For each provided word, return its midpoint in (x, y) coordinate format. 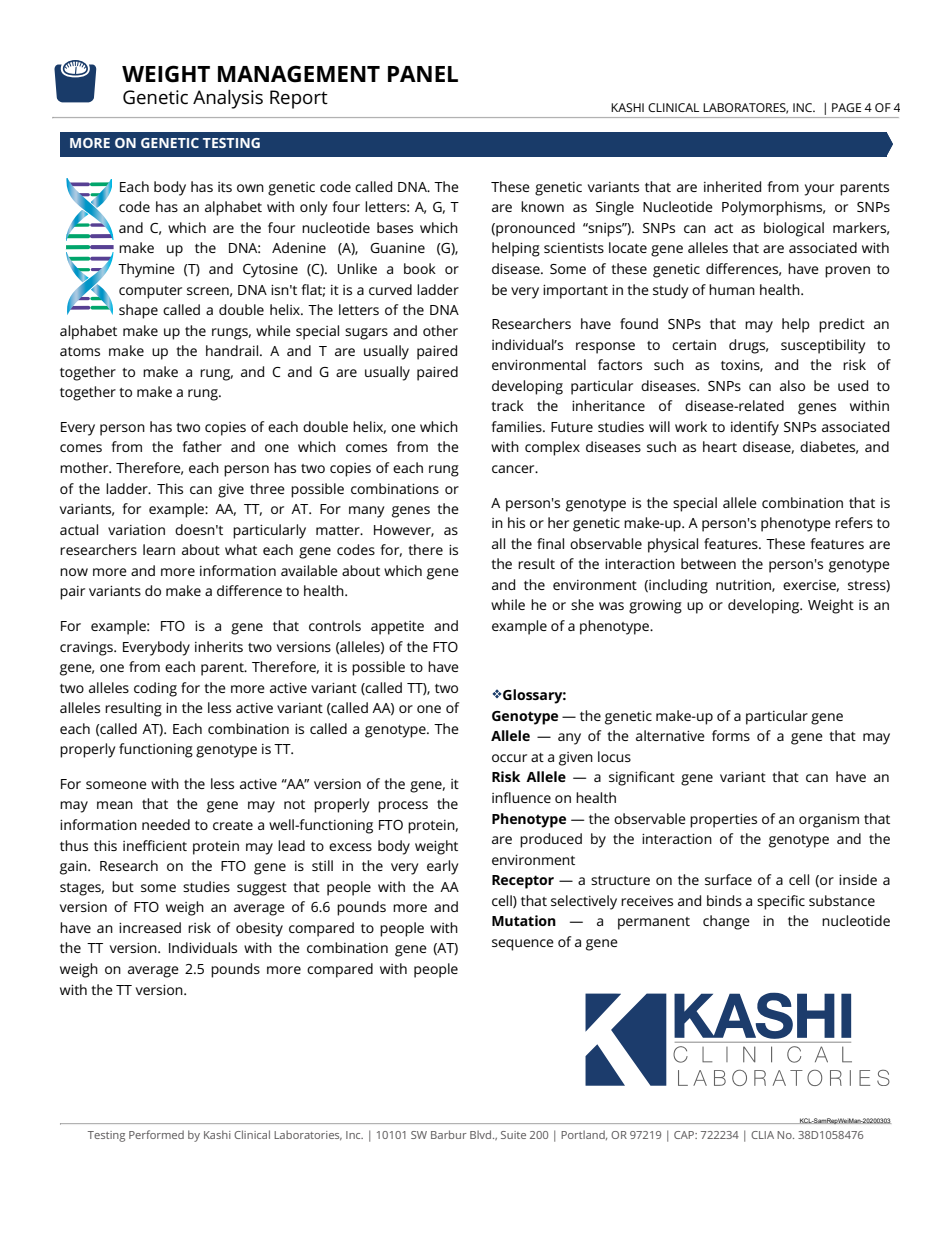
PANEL (423, 74)
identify (755, 428)
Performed (156, 1134)
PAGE (846, 107)
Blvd (482, 1134)
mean (115, 805)
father (202, 446)
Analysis (228, 99)
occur (509, 758)
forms (731, 735)
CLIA (762, 1135)
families (517, 426)
